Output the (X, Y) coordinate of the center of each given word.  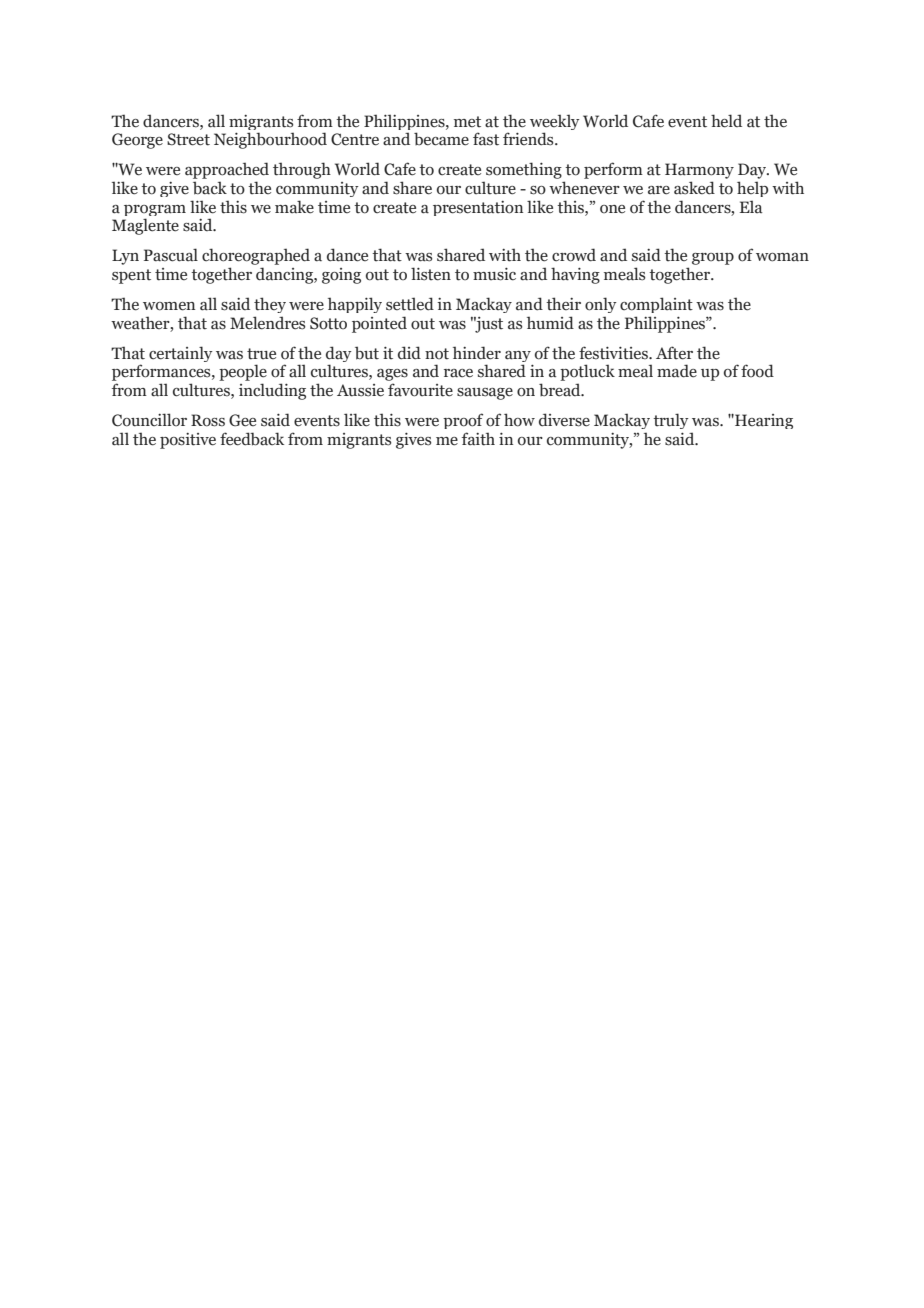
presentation (478, 208)
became (441, 139)
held (726, 121)
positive (188, 441)
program (155, 212)
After (674, 353)
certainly (181, 354)
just (488, 325)
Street (188, 139)
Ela (751, 206)
